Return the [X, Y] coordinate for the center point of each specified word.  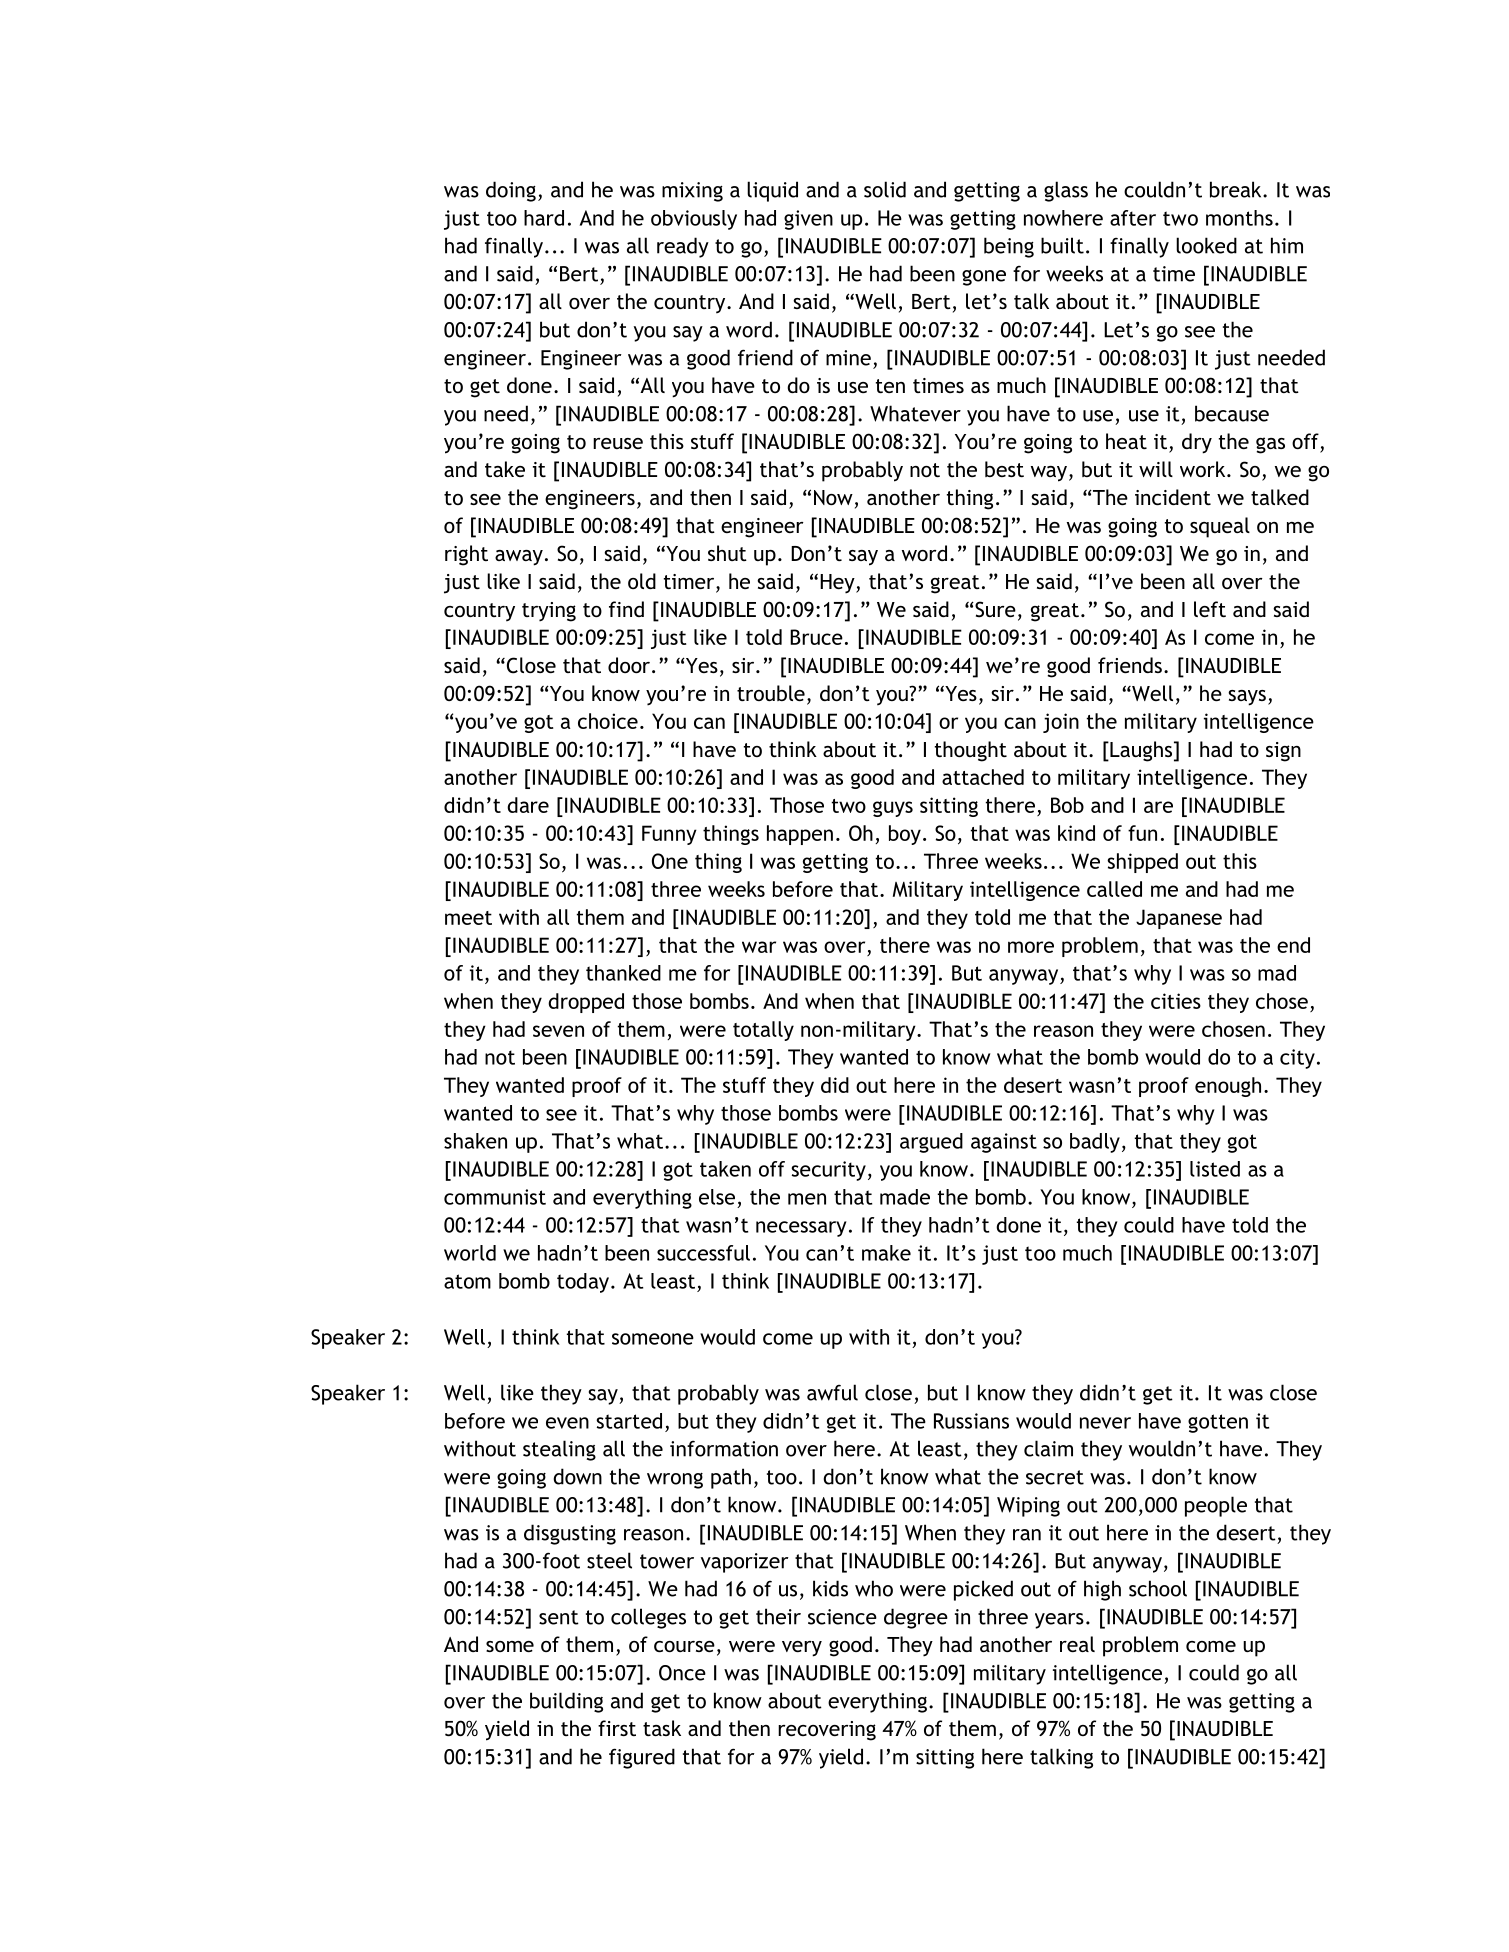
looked [1206, 245]
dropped [586, 1003]
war [759, 947]
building [566, 1702]
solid [885, 189]
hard [544, 218]
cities [1176, 1001]
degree [916, 1618]
